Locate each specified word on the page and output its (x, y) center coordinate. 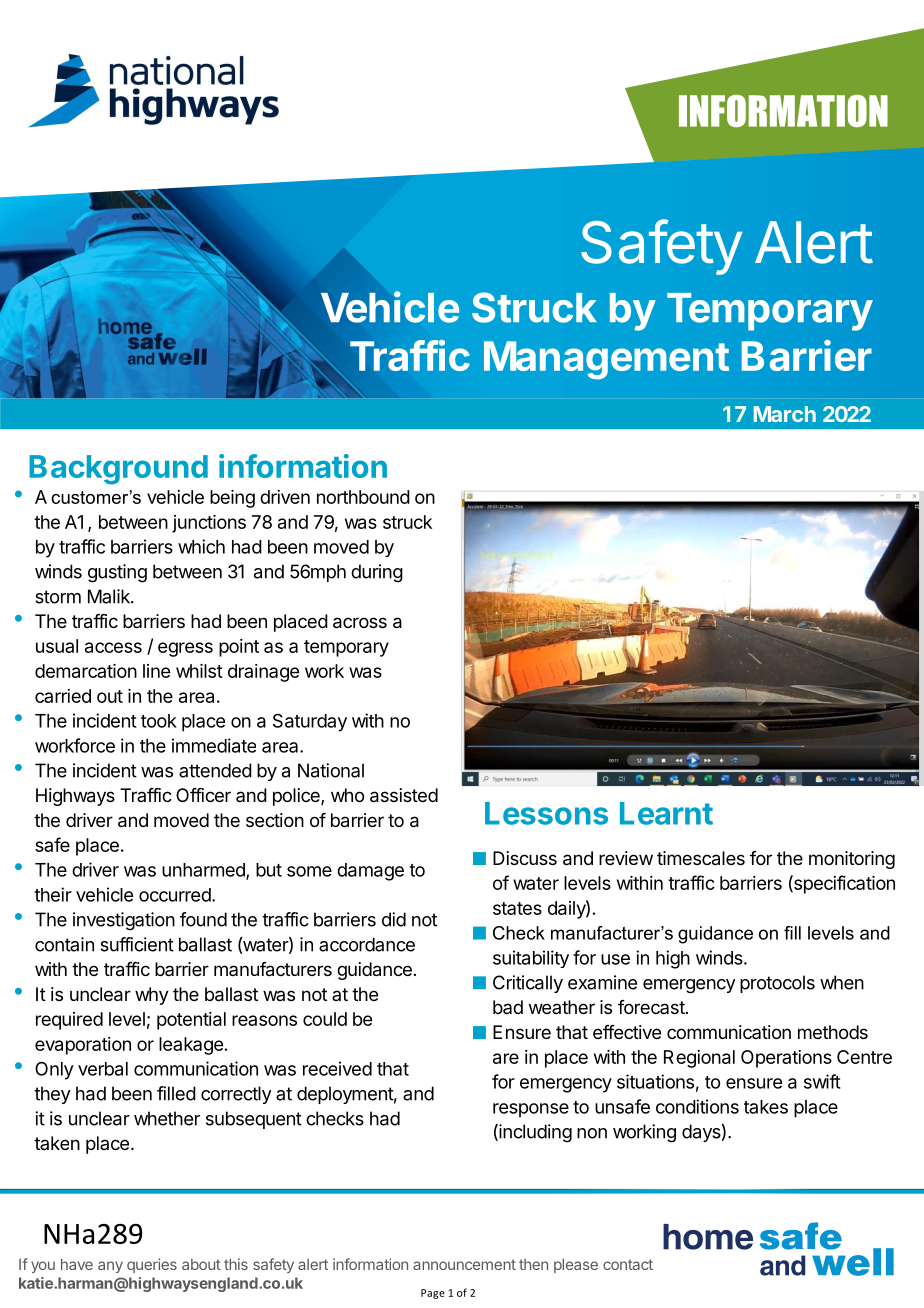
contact (628, 1264)
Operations (786, 1059)
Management (606, 360)
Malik (110, 596)
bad (508, 1007)
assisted (404, 795)
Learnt (666, 813)
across (360, 623)
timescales (701, 858)
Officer (203, 795)
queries (152, 1265)
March (785, 414)
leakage (191, 1046)
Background (118, 470)
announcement (464, 1264)
